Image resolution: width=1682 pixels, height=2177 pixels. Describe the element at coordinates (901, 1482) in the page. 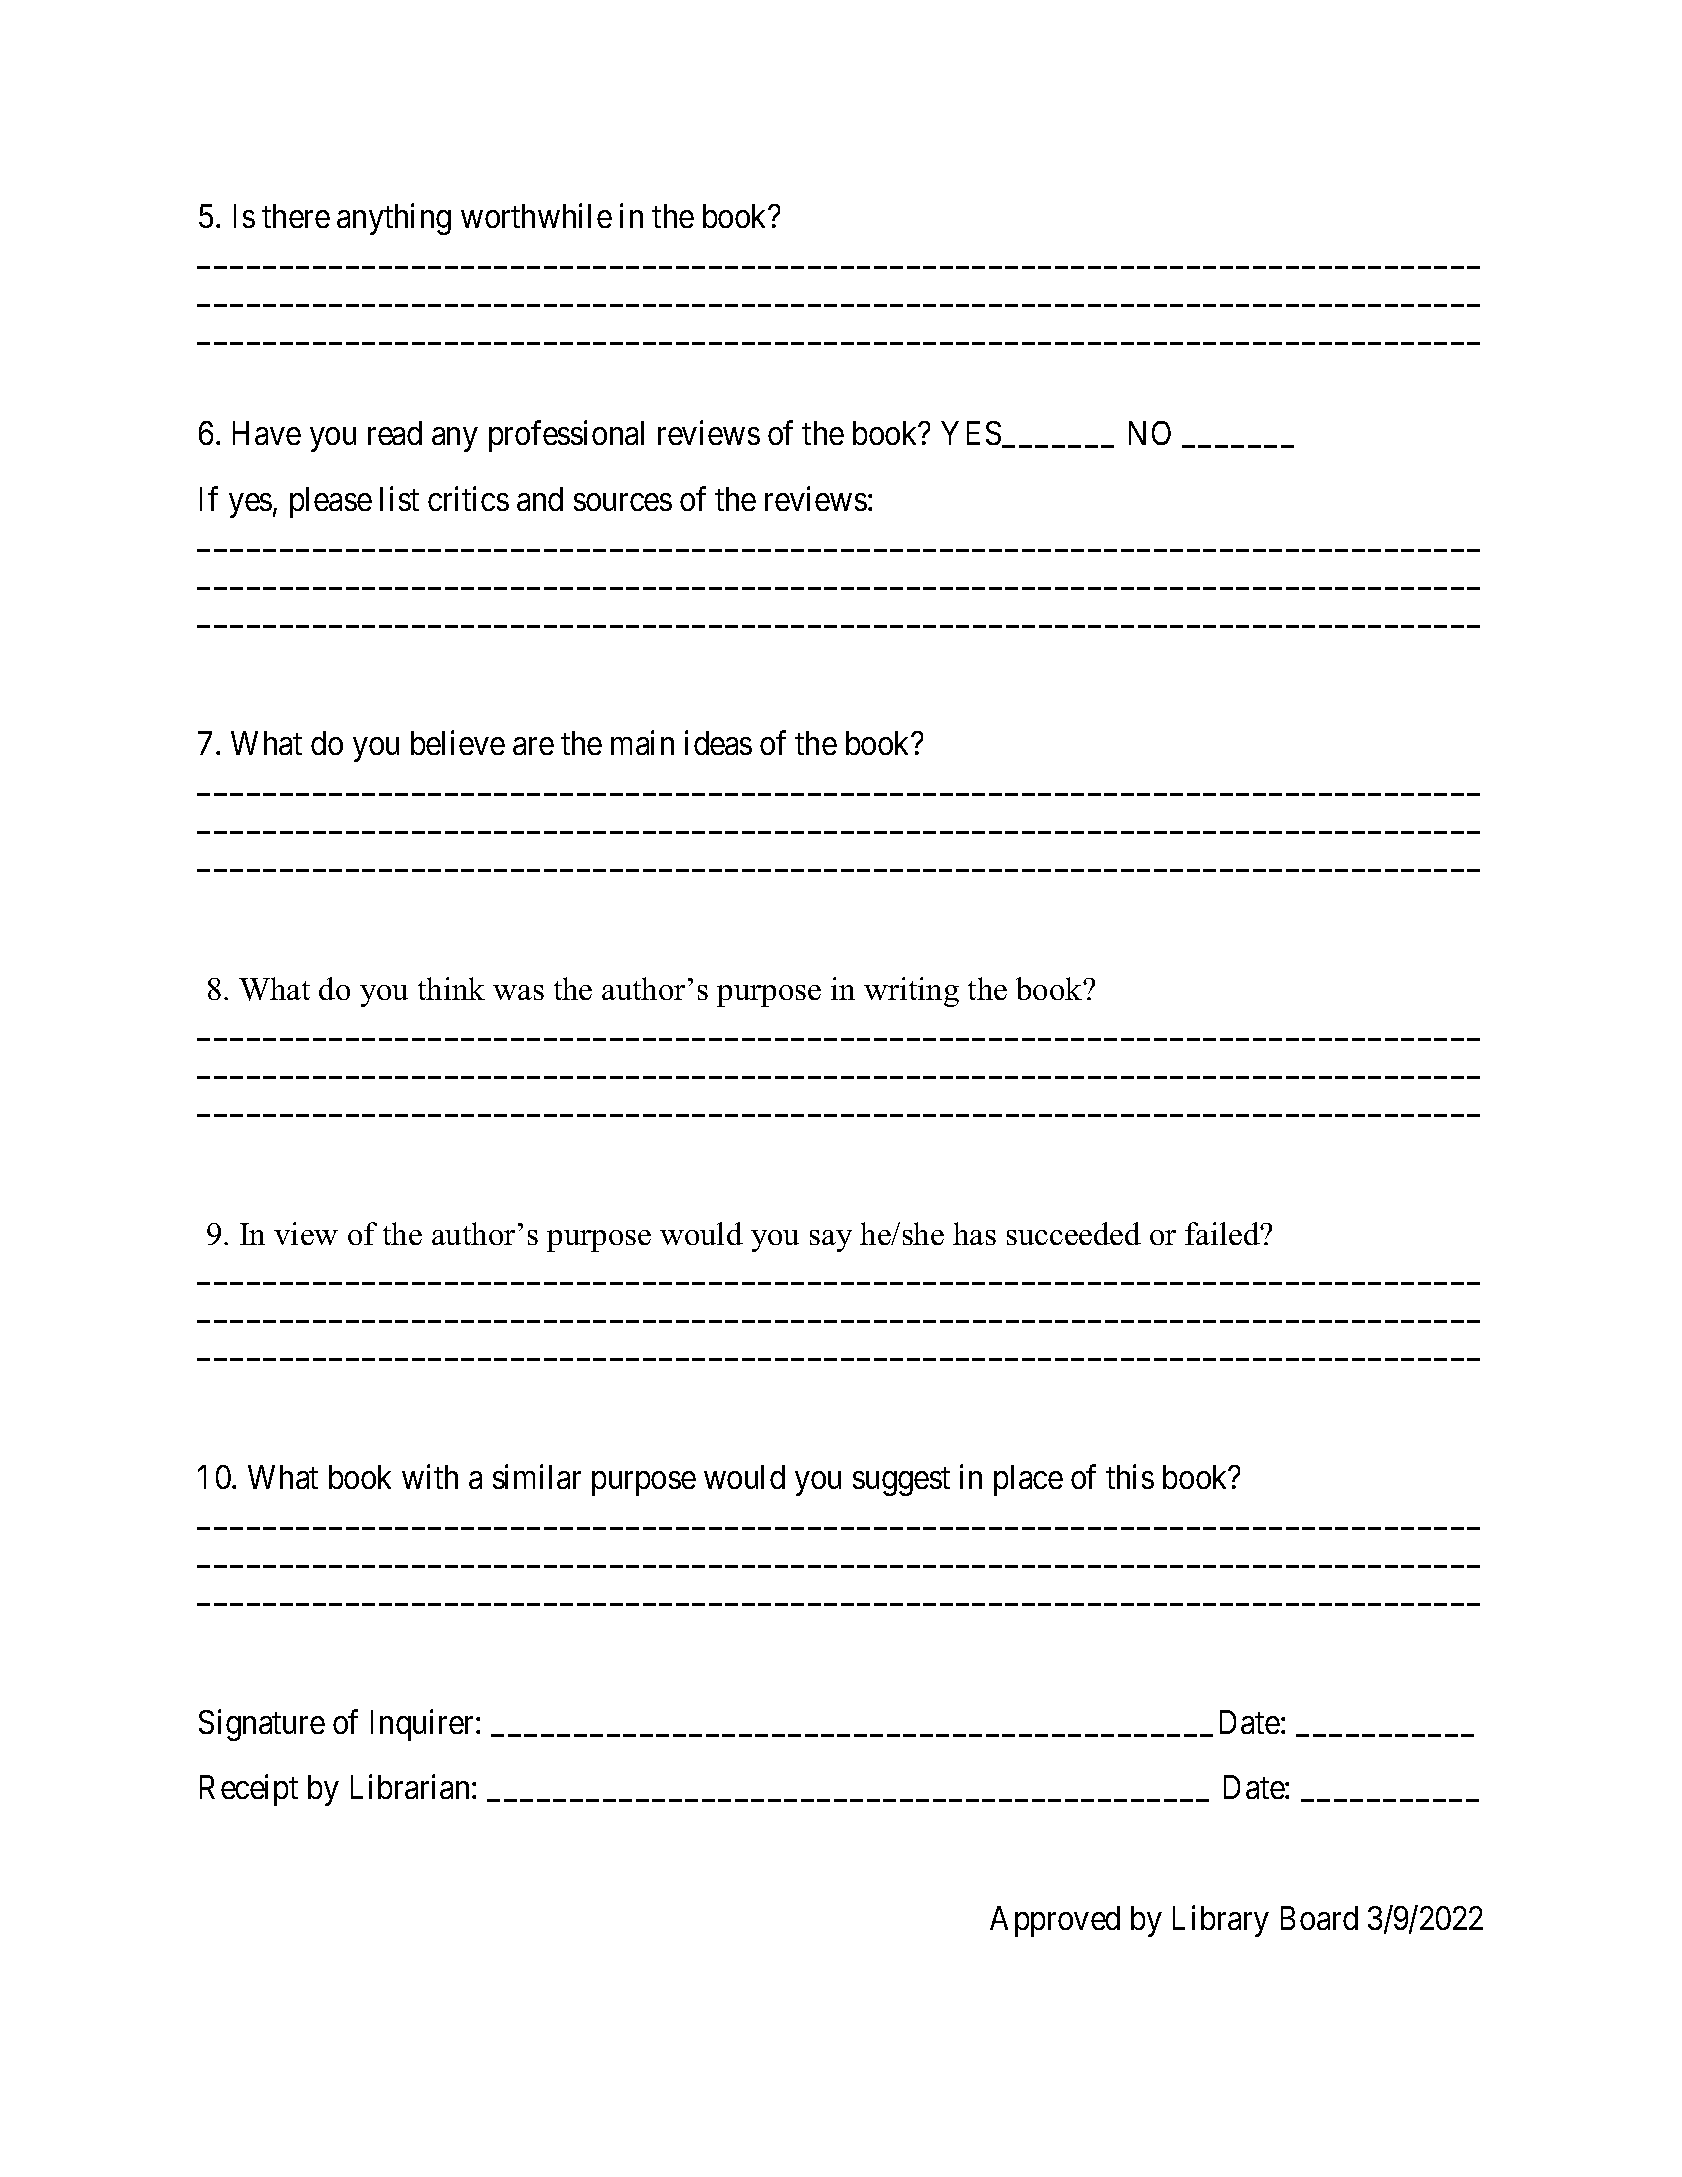

I see `suggest` at that location.
